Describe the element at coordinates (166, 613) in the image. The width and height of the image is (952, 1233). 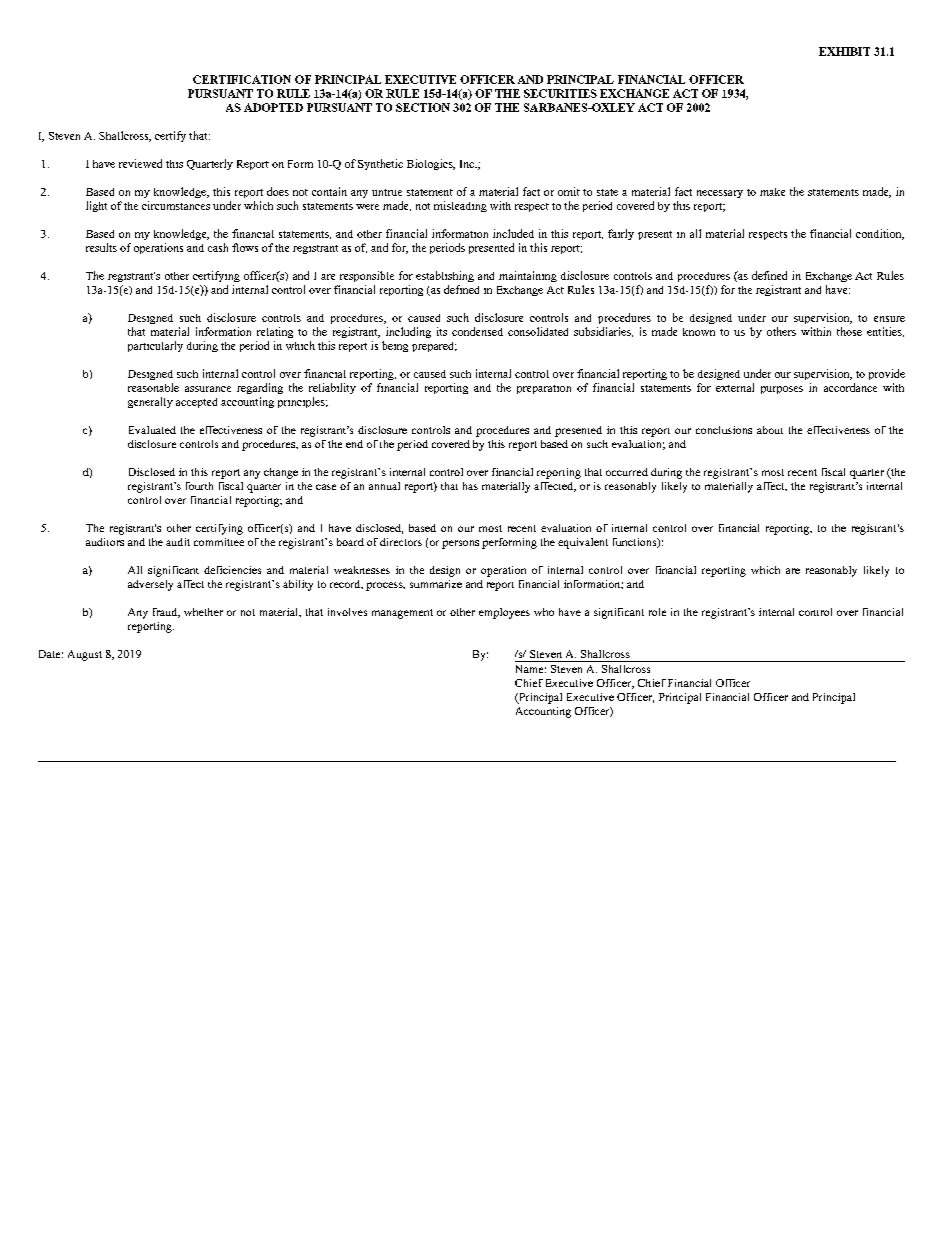
I see `fraud` at that location.
